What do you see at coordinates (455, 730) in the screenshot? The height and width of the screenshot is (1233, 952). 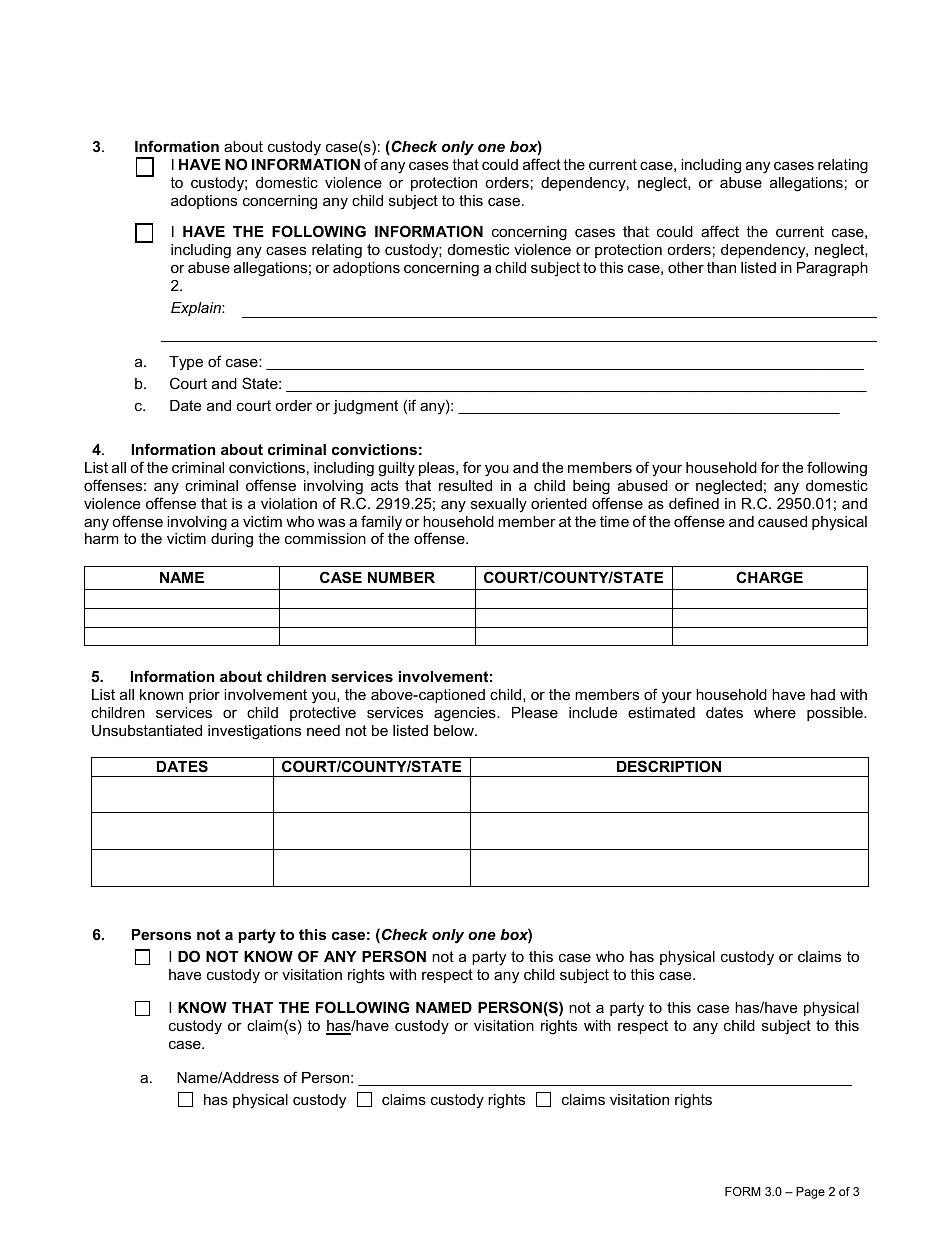 I see `below` at bounding box center [455, 730].
